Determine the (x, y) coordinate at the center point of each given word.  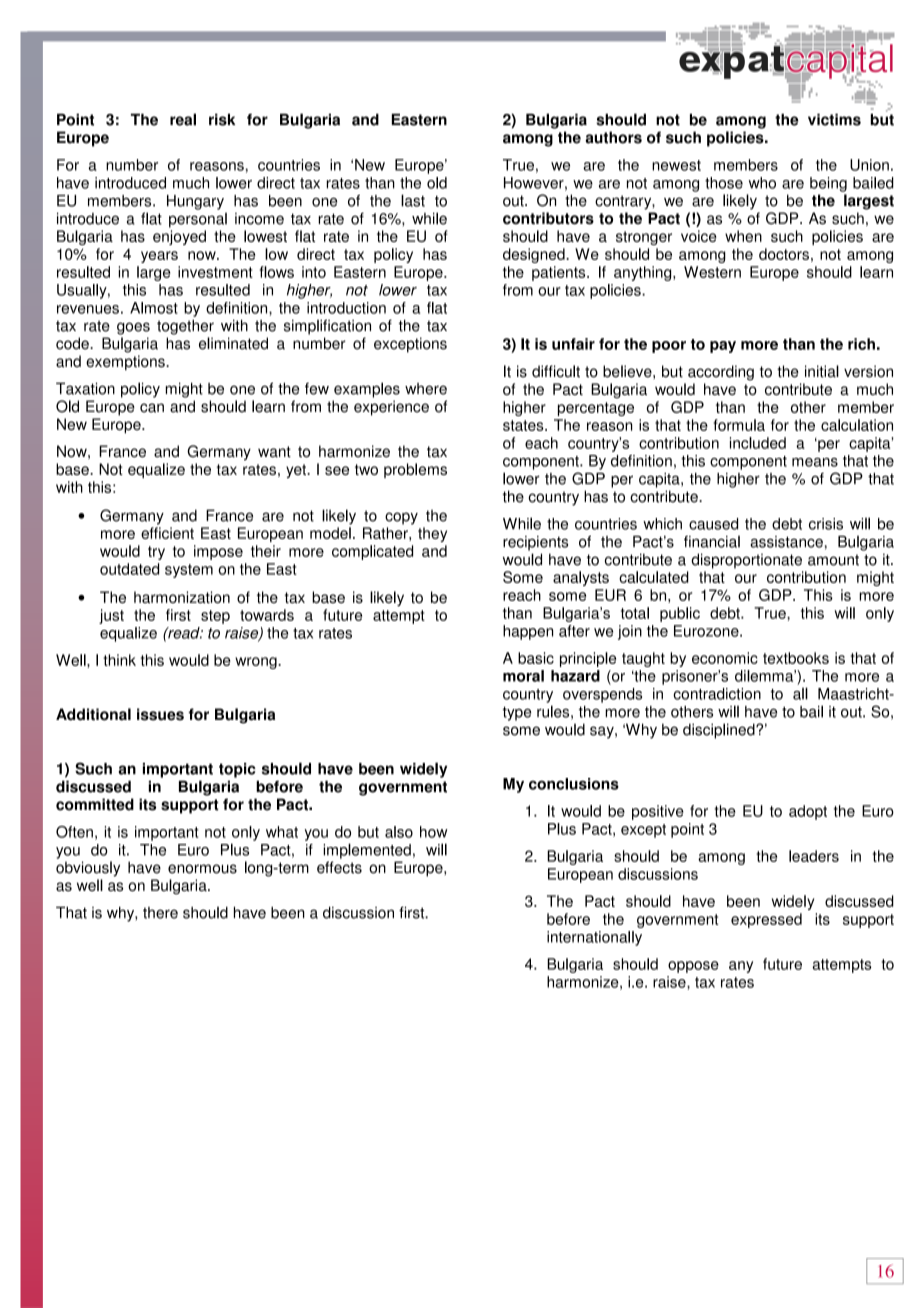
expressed (766, 920)
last (413, 200)
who (762, 183)
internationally (594, 938)
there (160, 913)
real (183, 119)
